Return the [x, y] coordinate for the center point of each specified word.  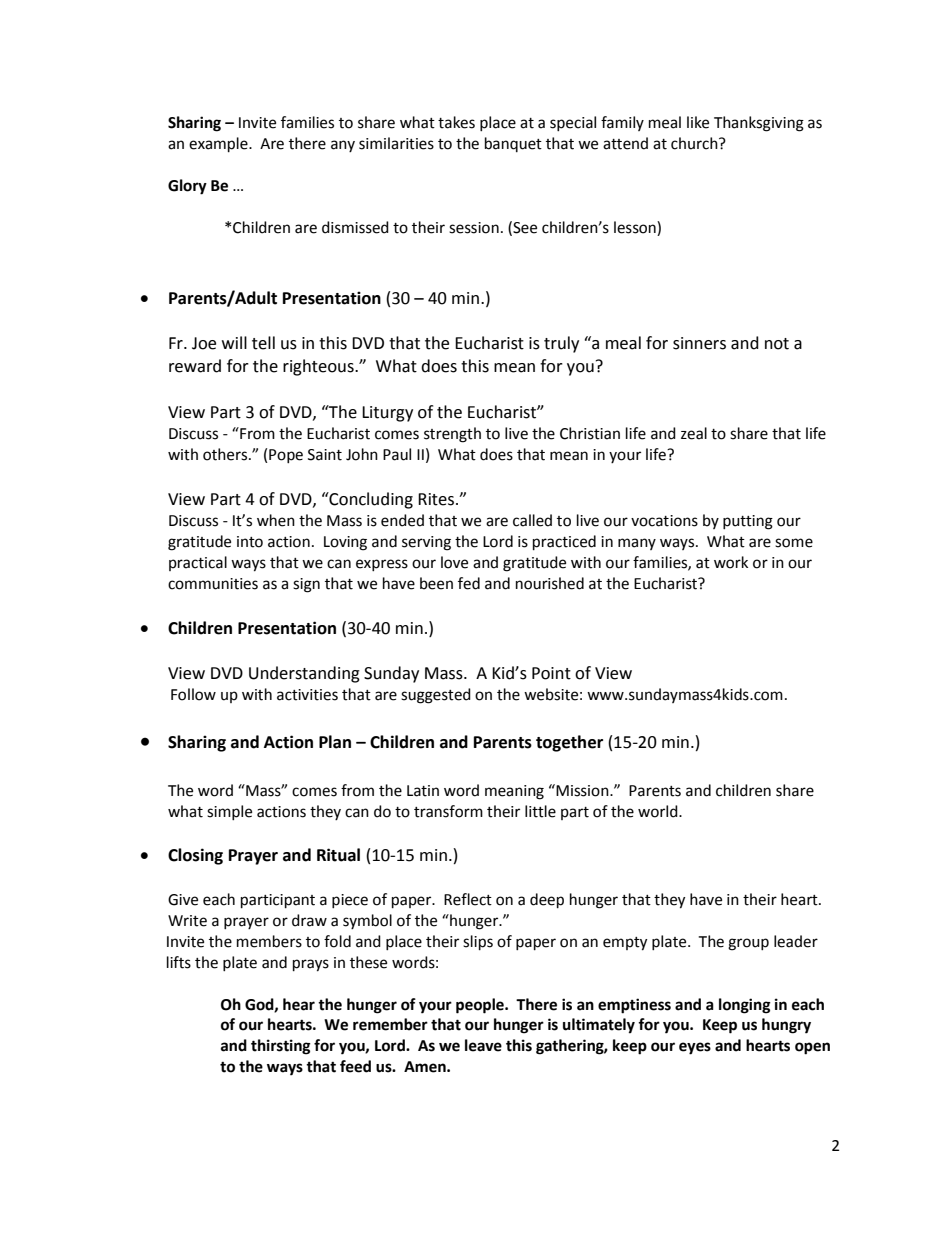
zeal [694, 433]
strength [452, 435]
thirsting [281, 1047]
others [226, 454]
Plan [335, 742]
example [219, 145]
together [569, 743]
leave [483, 1045]
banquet [513, 144]
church [695, 143]
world [659, 811]
